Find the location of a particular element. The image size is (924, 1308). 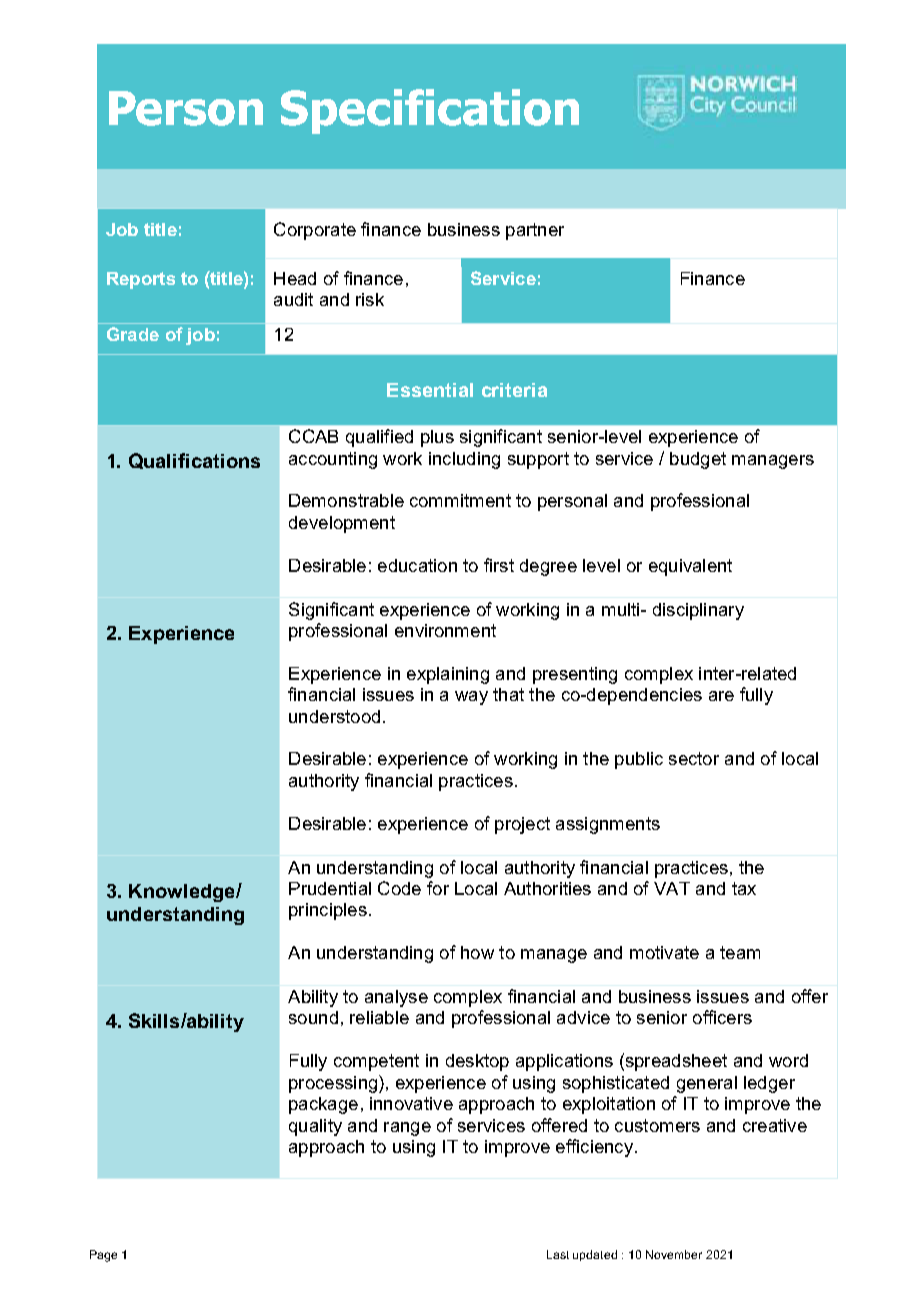

Specification is located at coordinates (430, 111).
